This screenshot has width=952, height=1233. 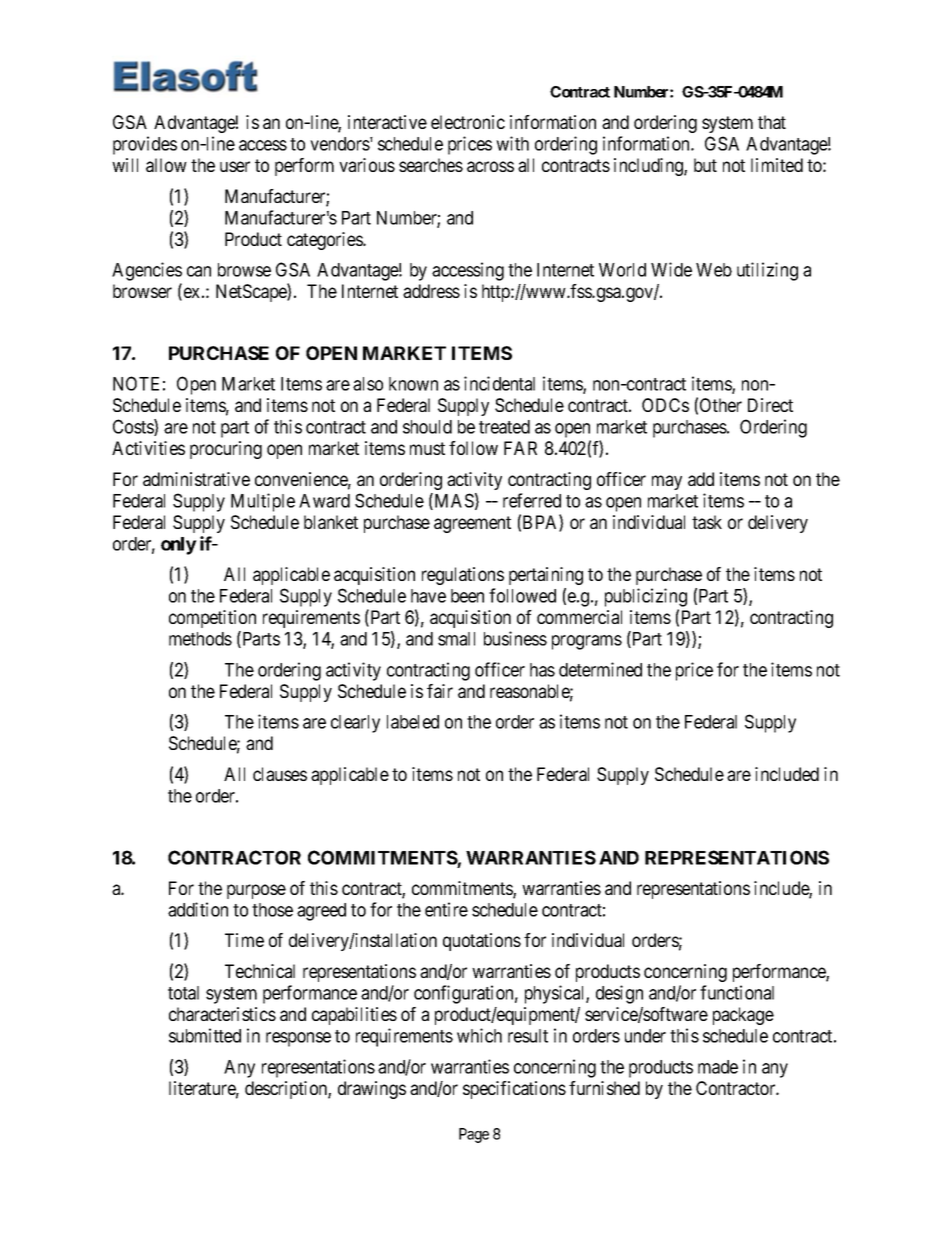 I want to click on addition, so click(x=198, y=909).
